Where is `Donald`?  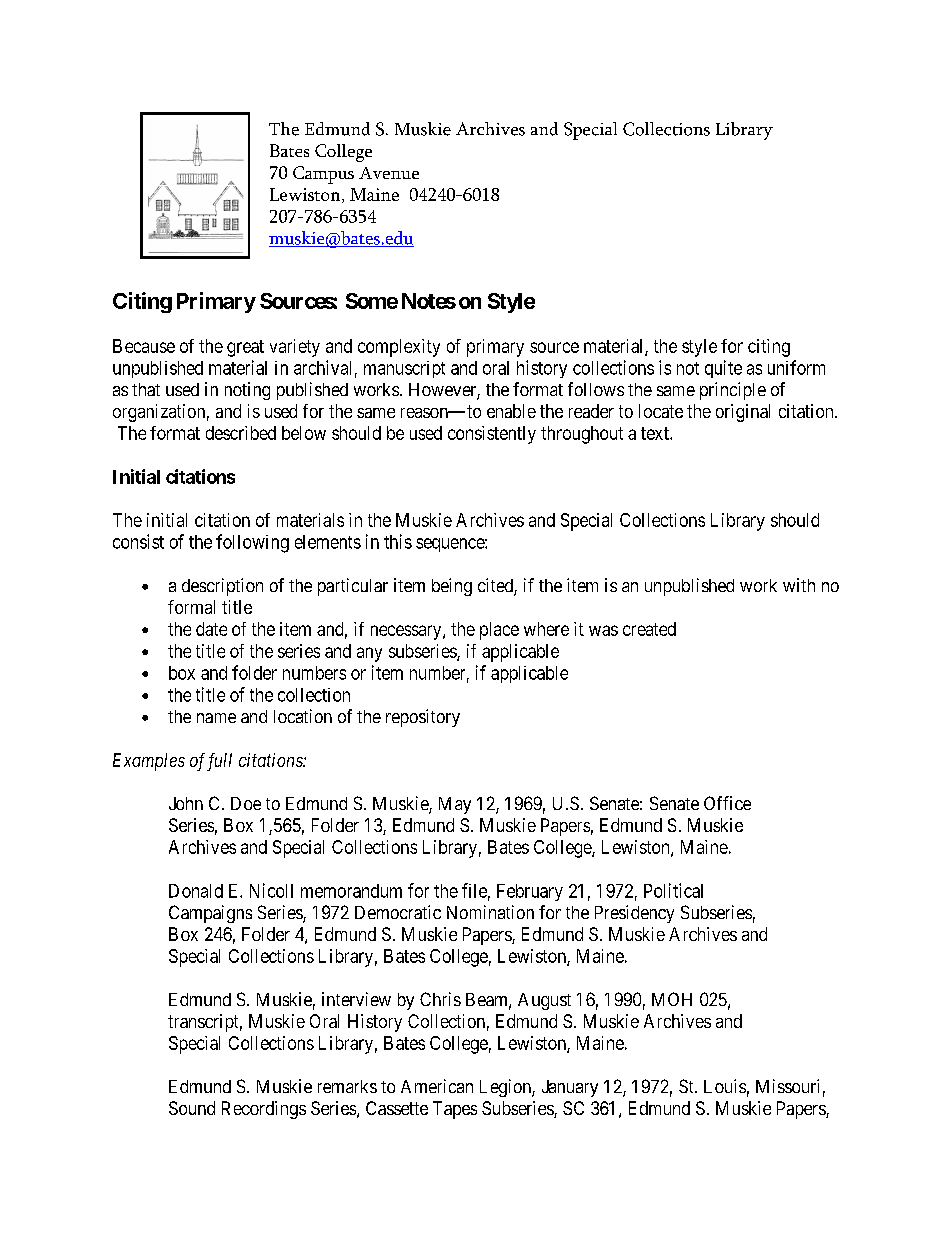
Donald is located at coordinates (196, 891).
